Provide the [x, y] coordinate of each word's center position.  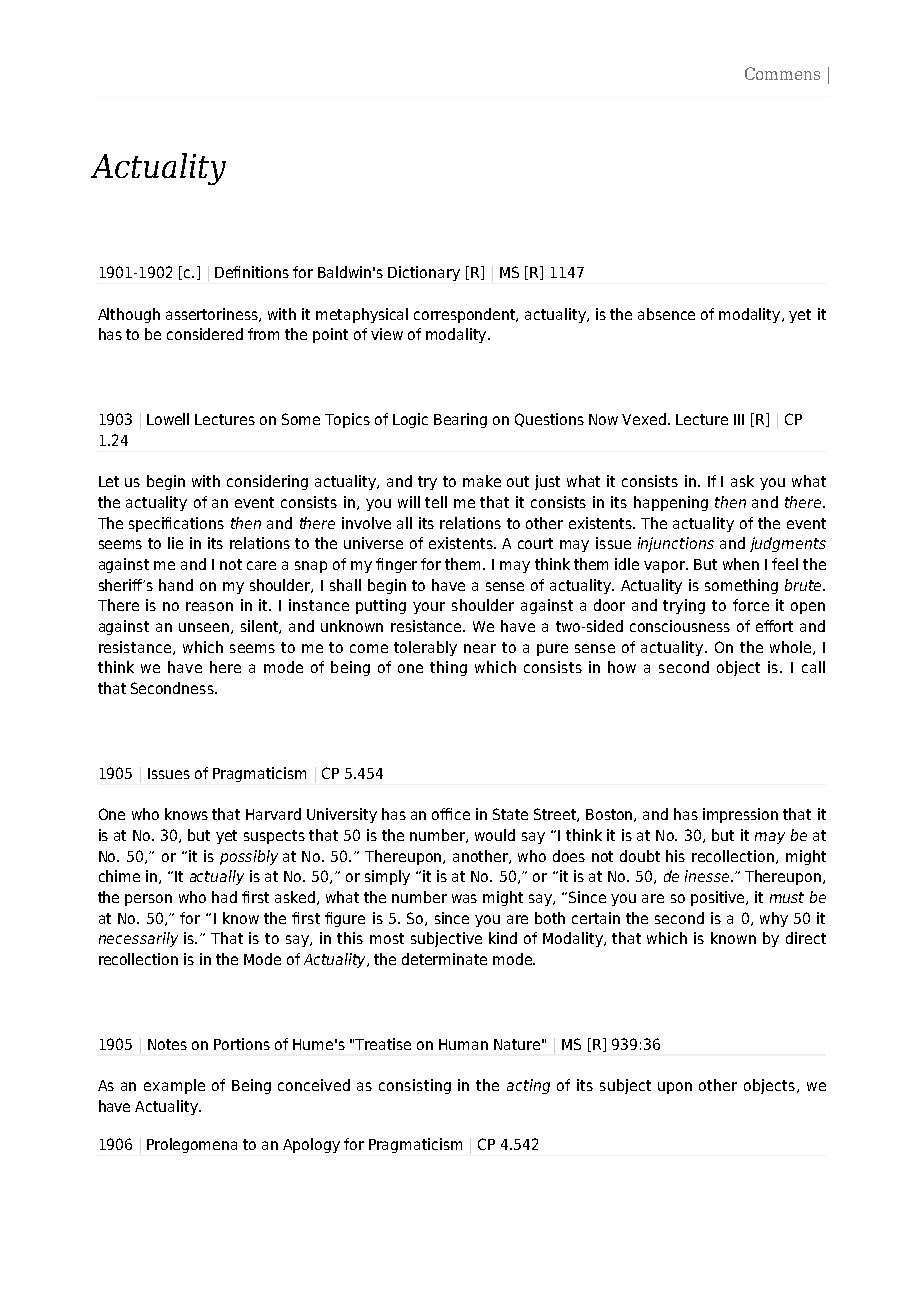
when [741, 564]
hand [176, 585]
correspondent [466, 315]
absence [666, 314]
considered [205, 334]
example [174, 1086]
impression [740, 815]
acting [528, 1086]
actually [217, 877]
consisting [415, 1086]
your [429, 608]
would [495, 835]
